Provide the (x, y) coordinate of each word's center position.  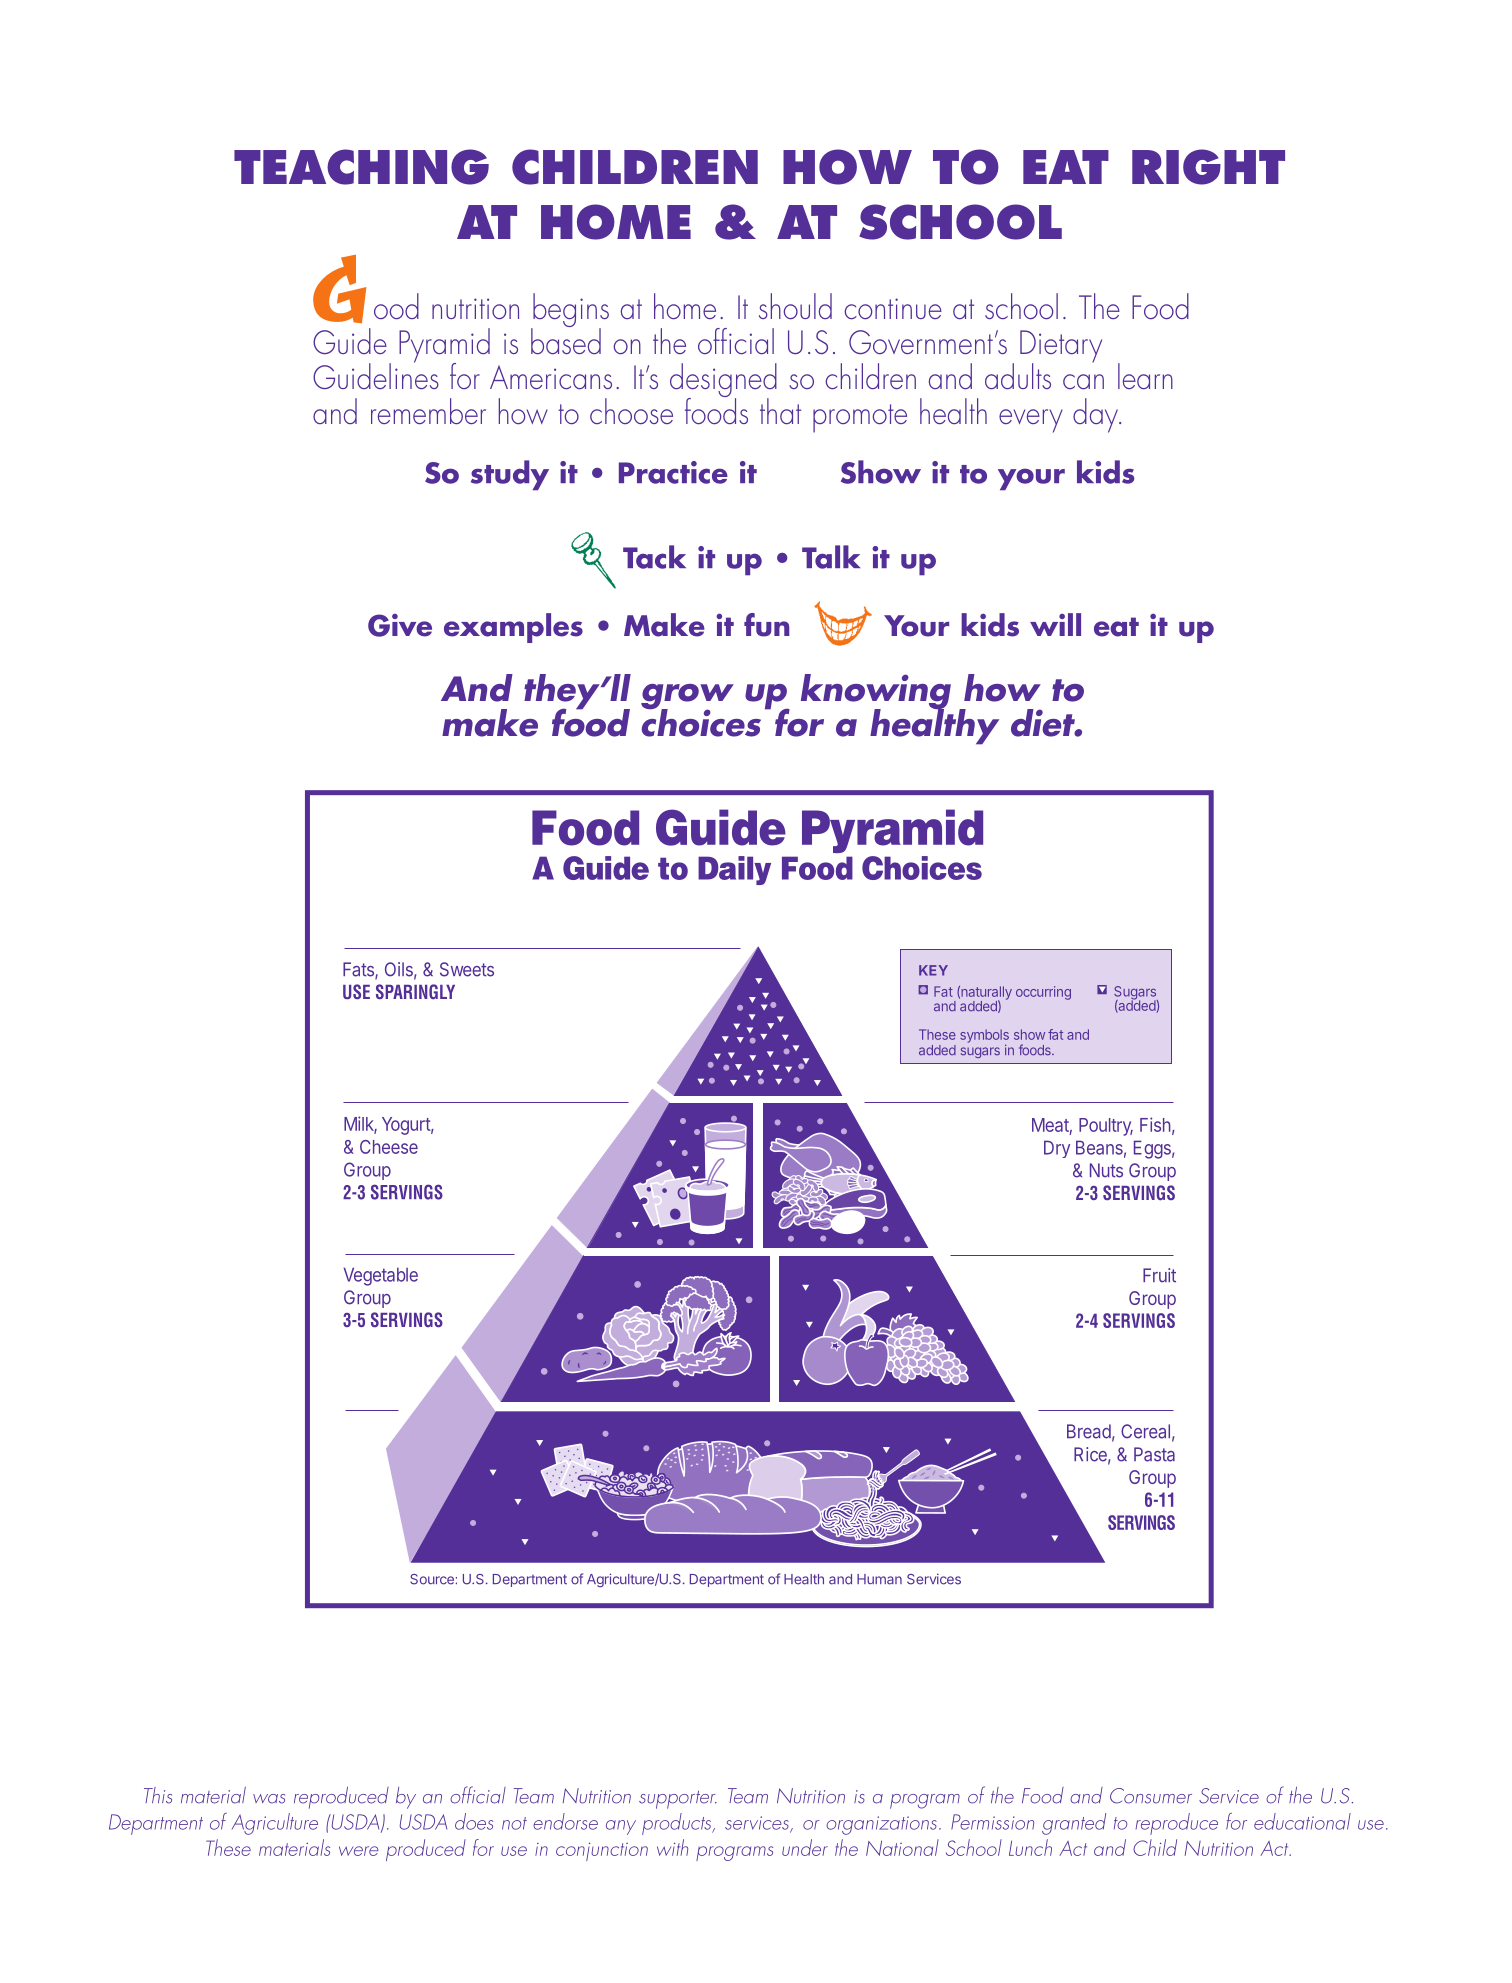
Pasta (1154, 1454)
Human (879, 1579)
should (795, 306)
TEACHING (361, 167)
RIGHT (1208, 167)
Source (432, 1579)
